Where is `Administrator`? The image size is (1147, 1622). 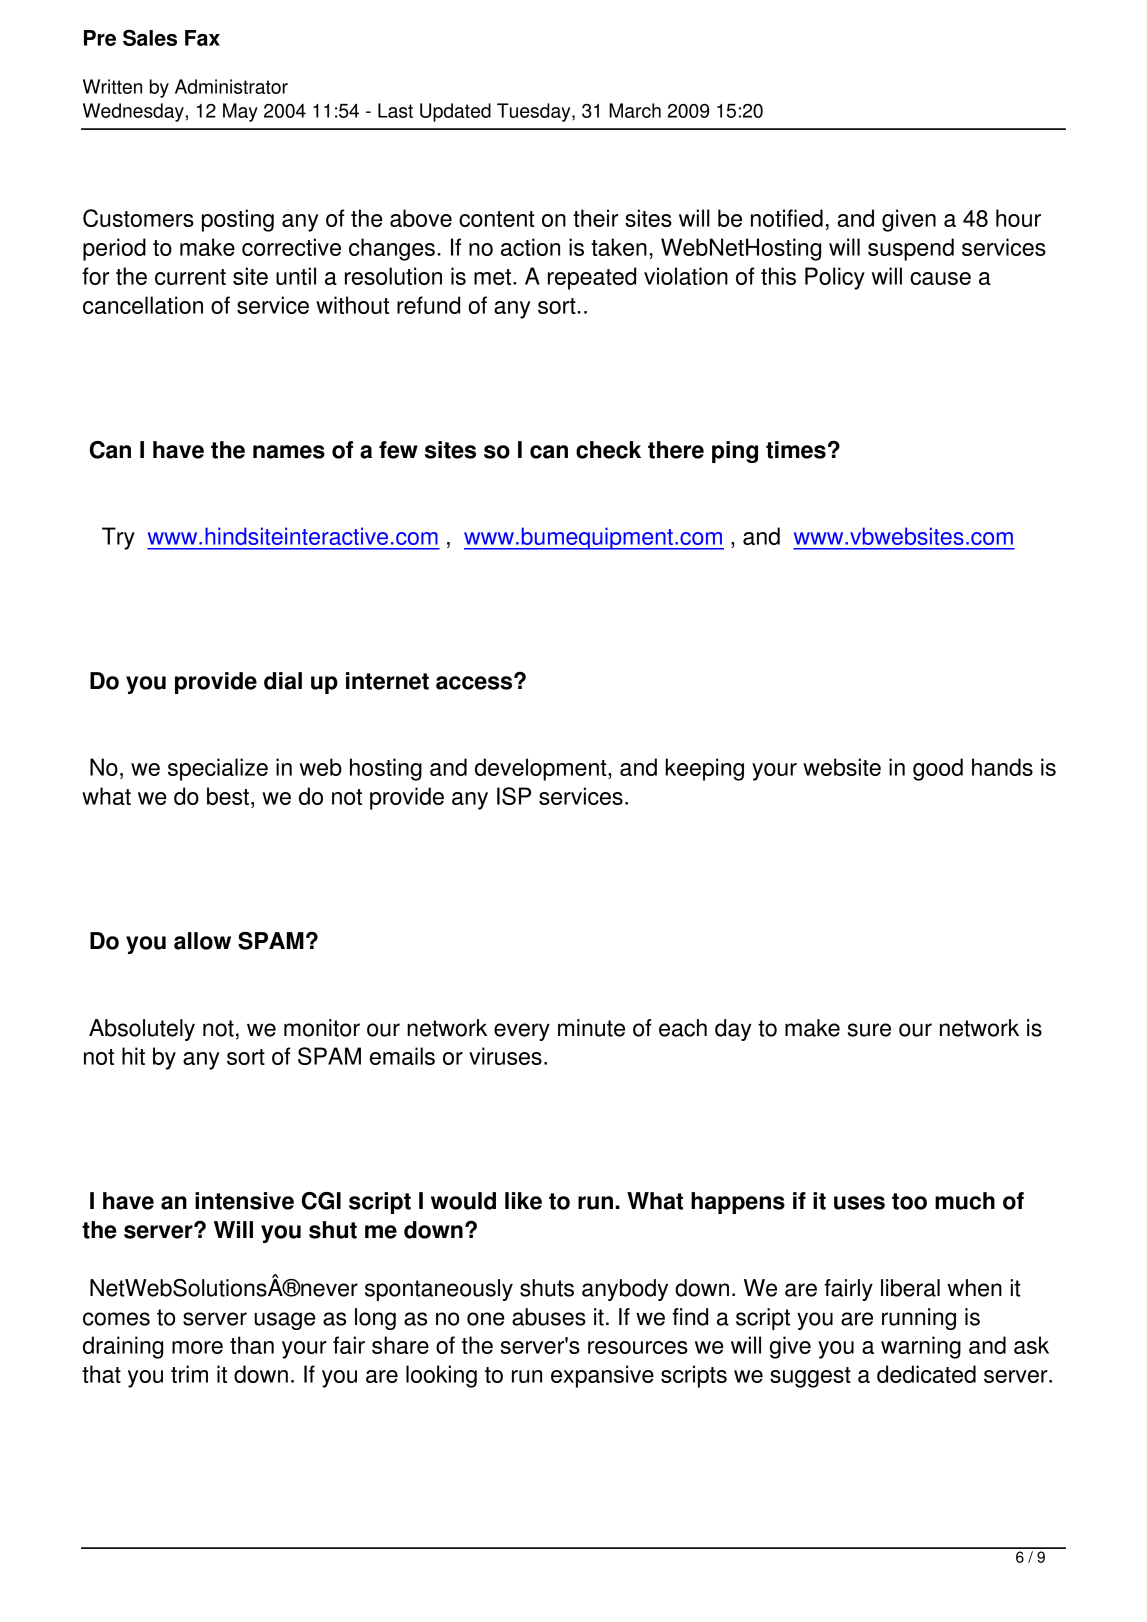 Administrator is located at coordinates (231, 86).
